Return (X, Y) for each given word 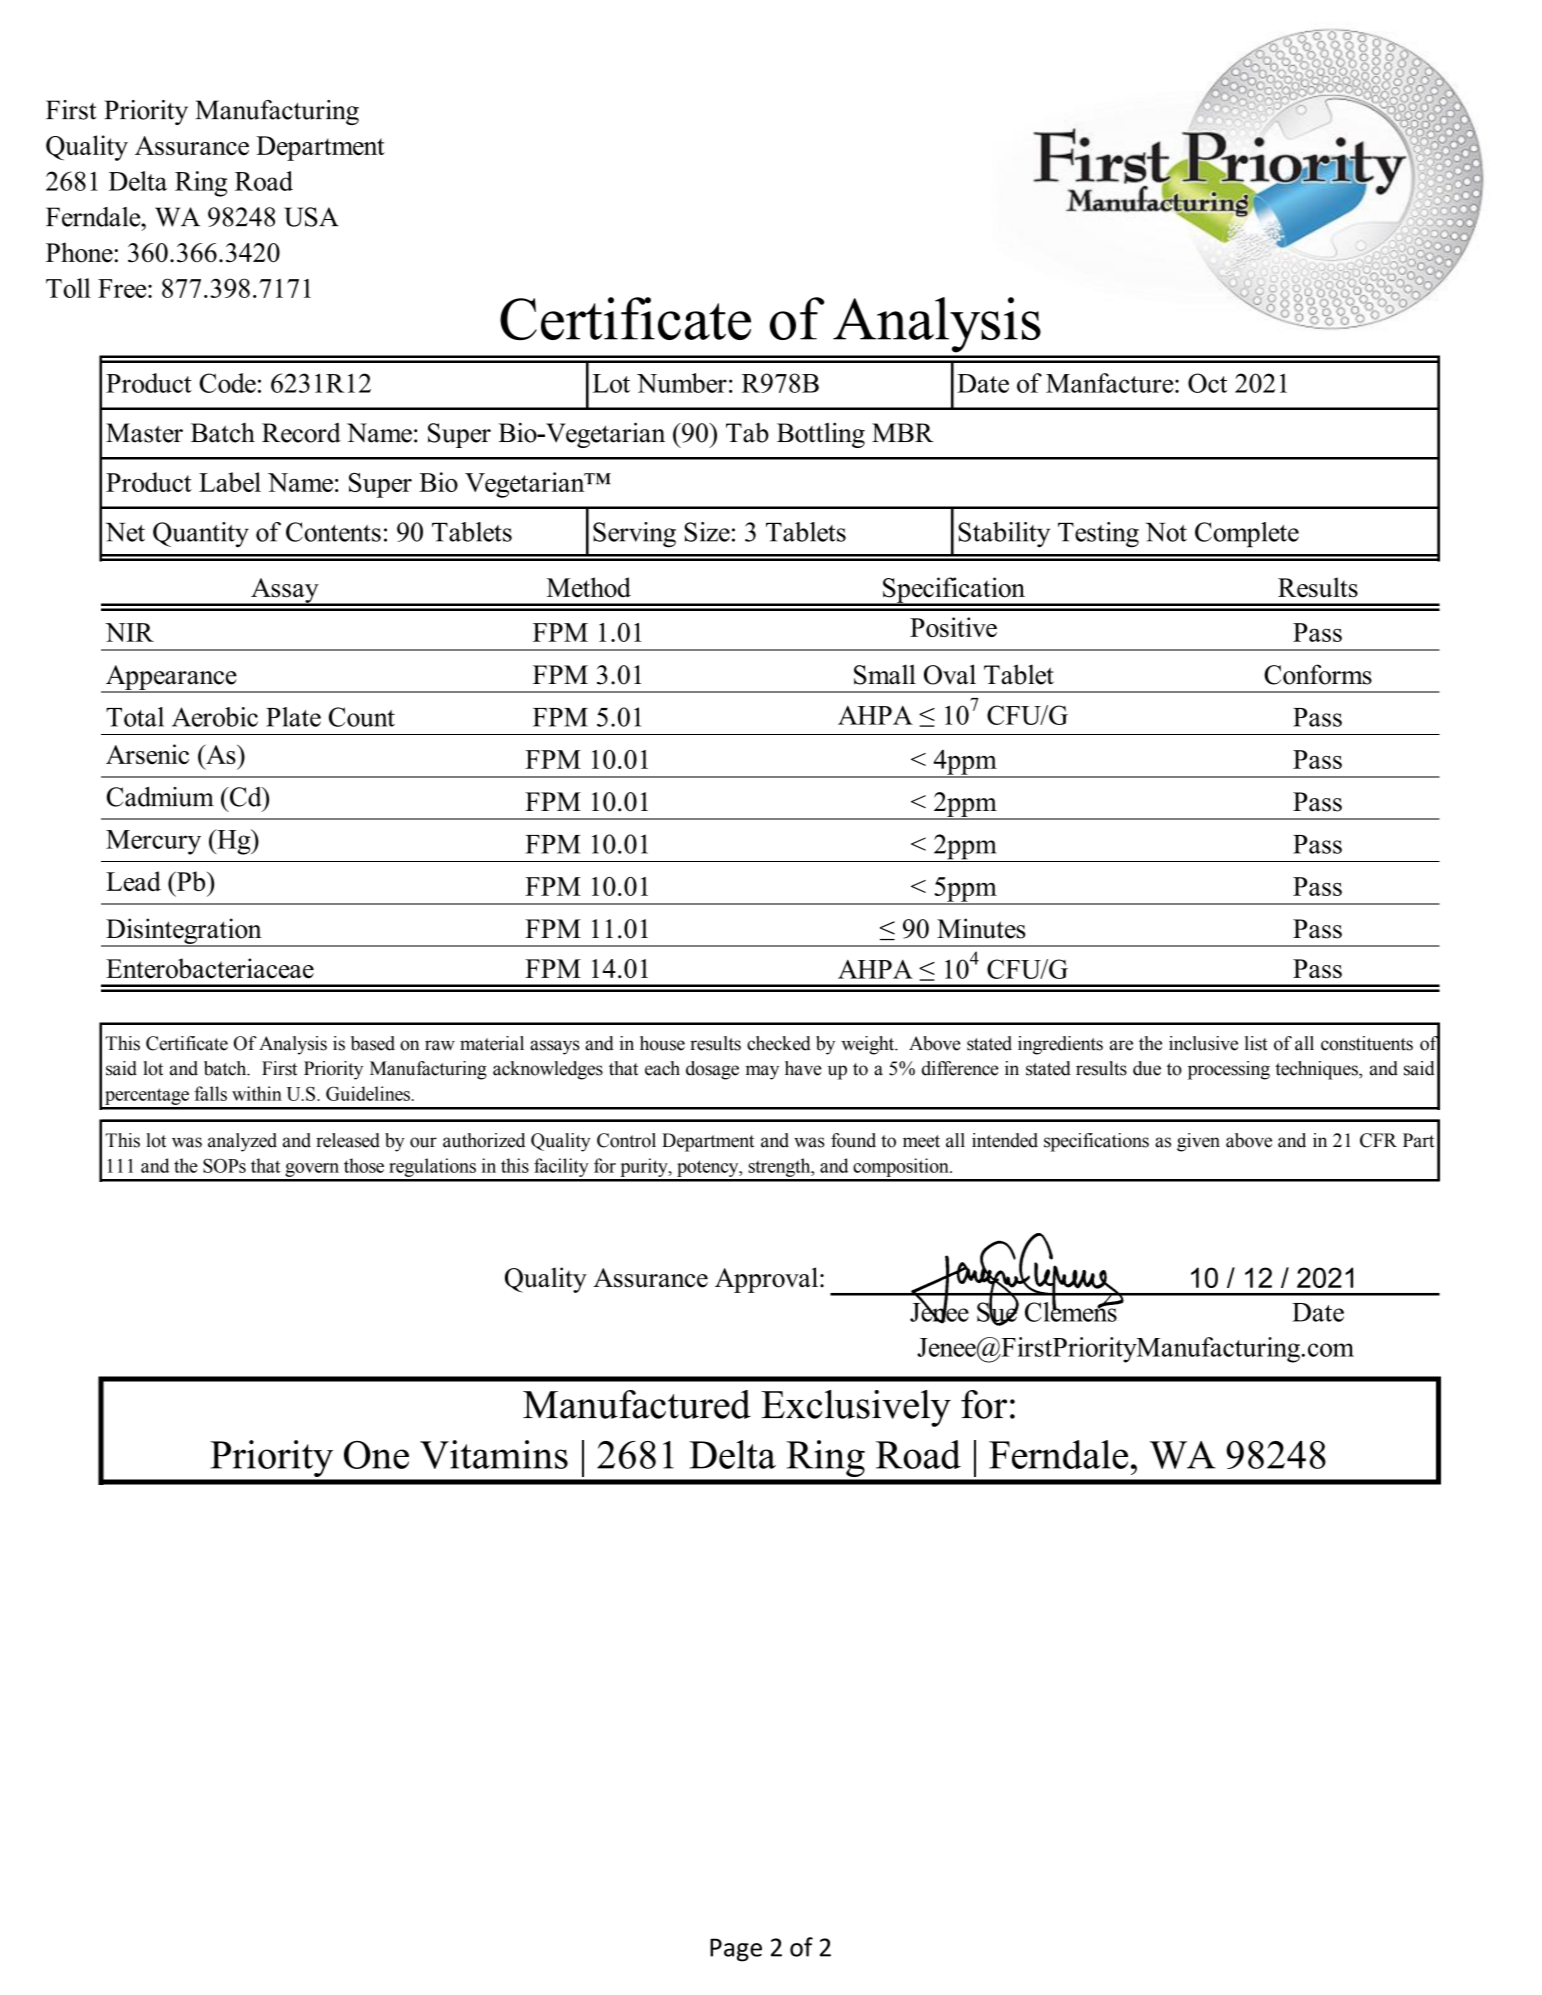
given (1198, 1142)
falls (210, 1093)
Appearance (171, 678)
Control (626, 1140)
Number (682, 383)
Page (736, 1950)
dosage (712, 1070)
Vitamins (494, 1454)
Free (123, 288)
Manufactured (637, 1404)
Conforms (1318, 674)
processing (1229, 1070)
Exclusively (856, 1408)
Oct (1207, 383)
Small (885, 674)
